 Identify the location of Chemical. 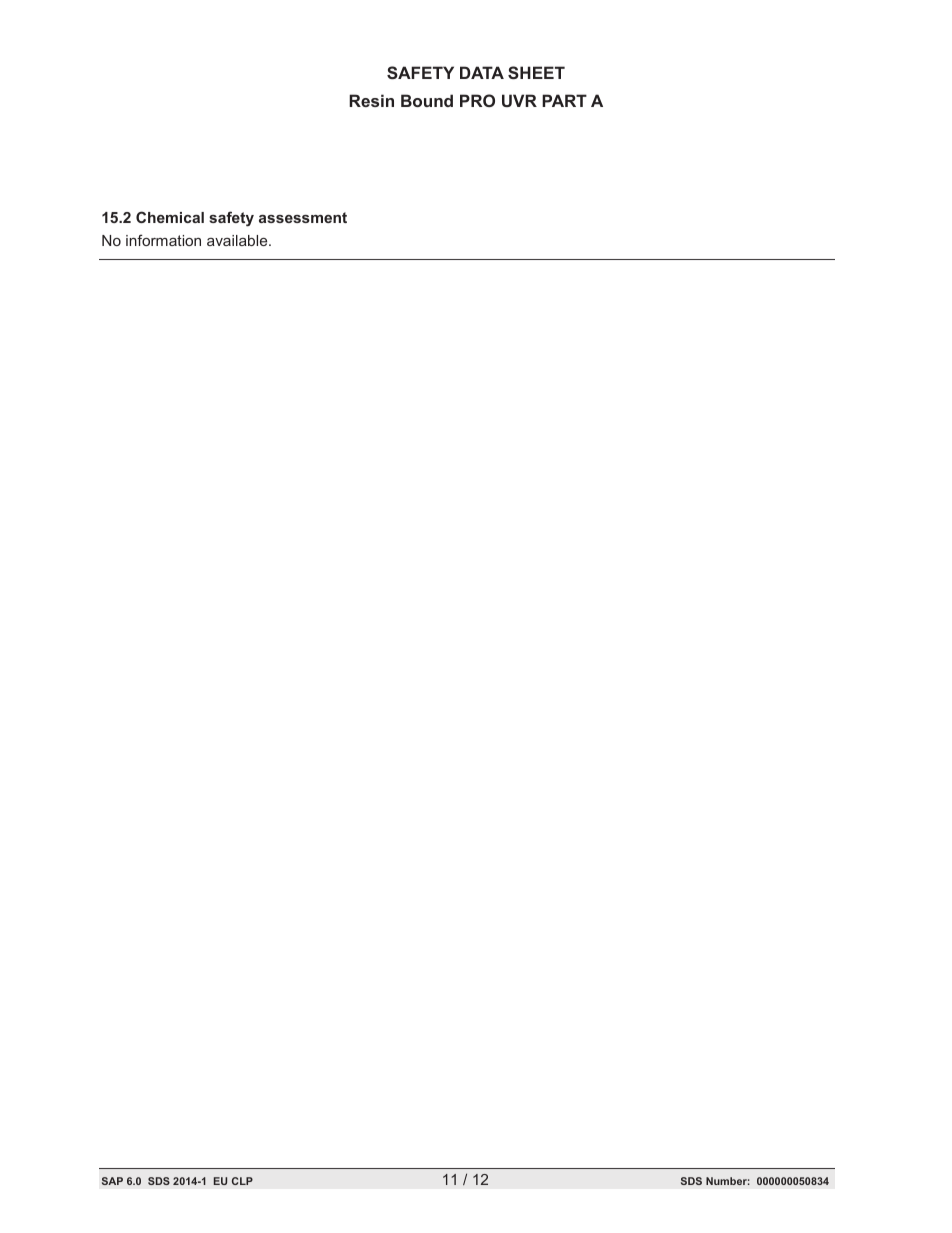
(170, 217).
